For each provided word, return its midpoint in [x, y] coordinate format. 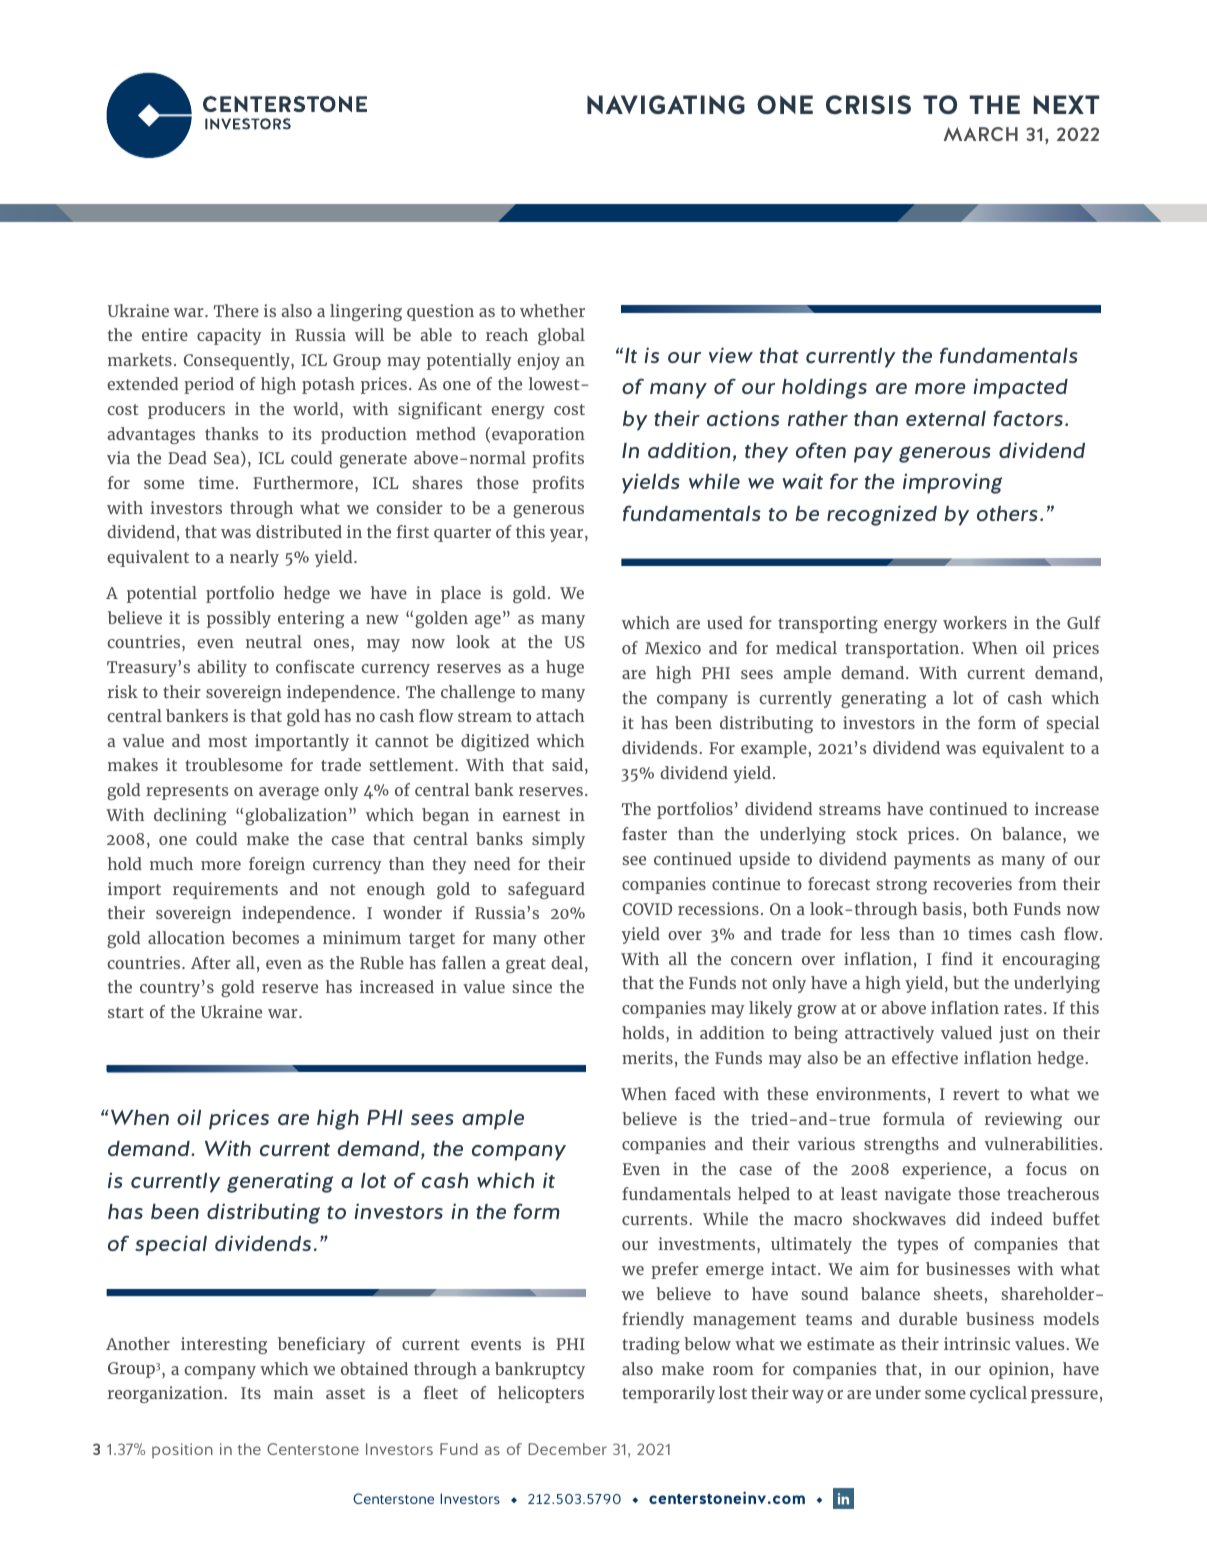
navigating [666, 104]
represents [187, 792]
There [236, 310]
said [567, 764]
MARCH [981, 134]
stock [877, 833]
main [293, 1392]
